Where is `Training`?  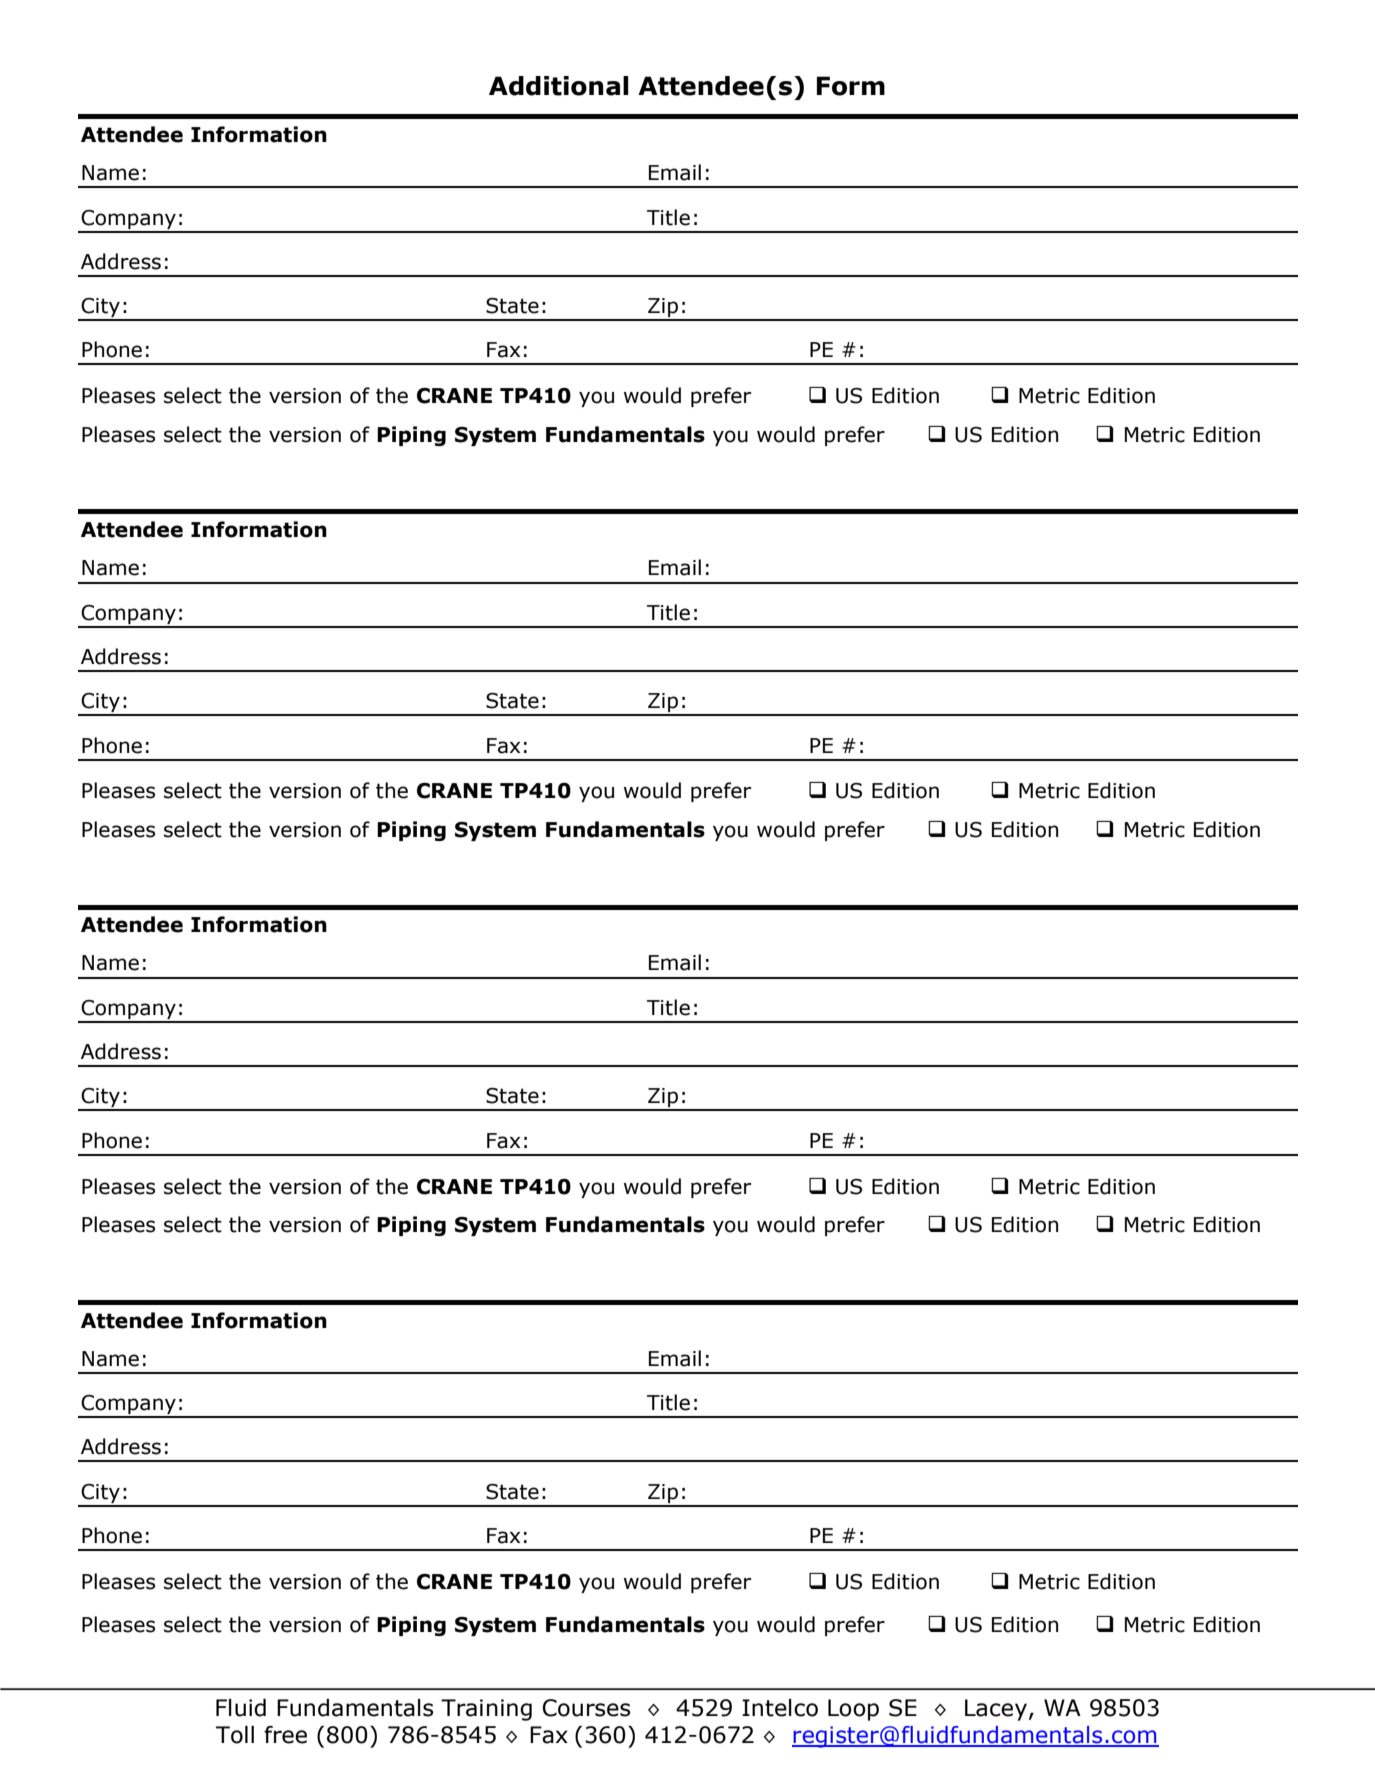
Training is located at coordinates (486, 1710).
